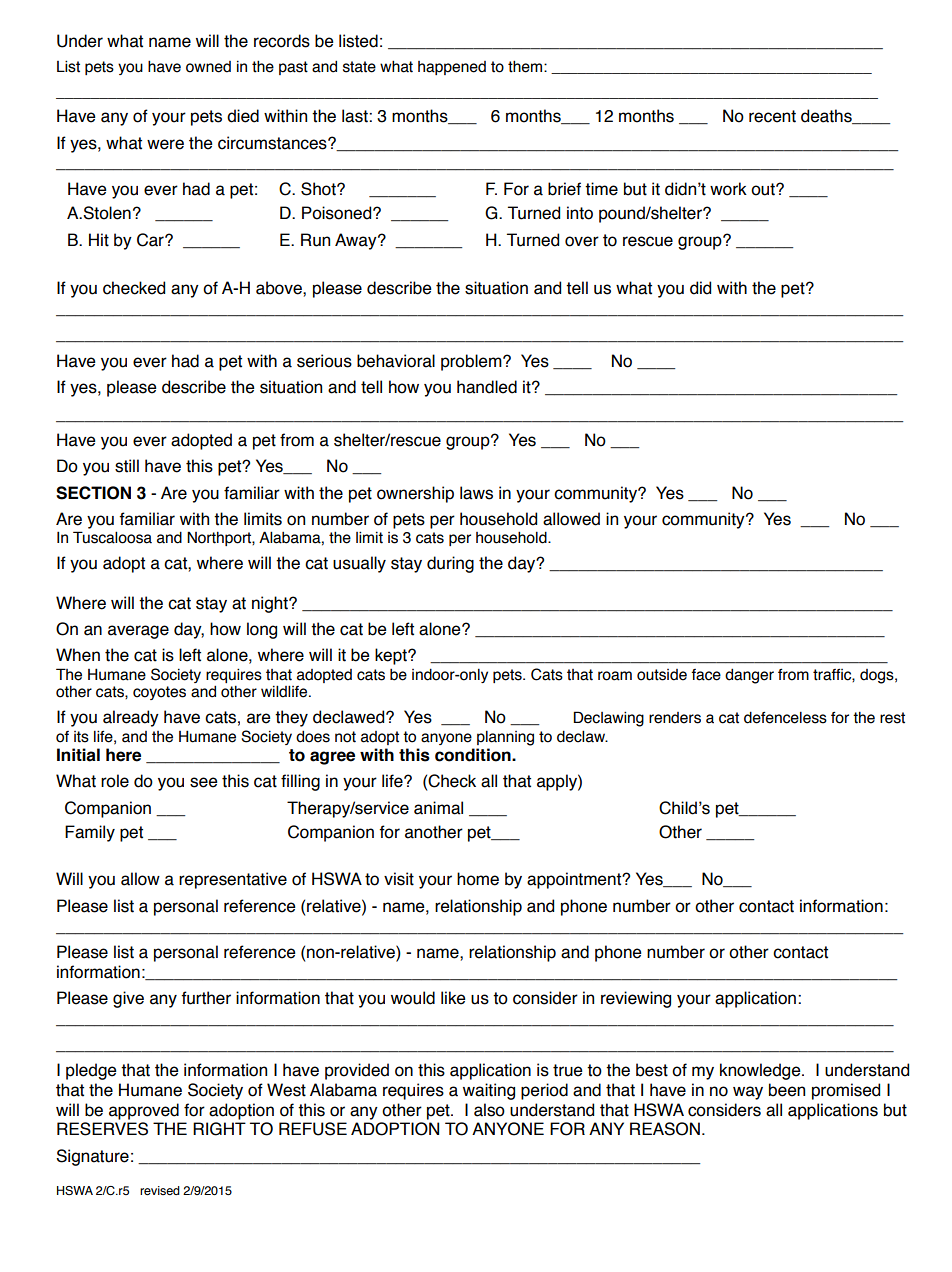 This page has height=1272, width=952. I want to click on average, so click(138, 632).
